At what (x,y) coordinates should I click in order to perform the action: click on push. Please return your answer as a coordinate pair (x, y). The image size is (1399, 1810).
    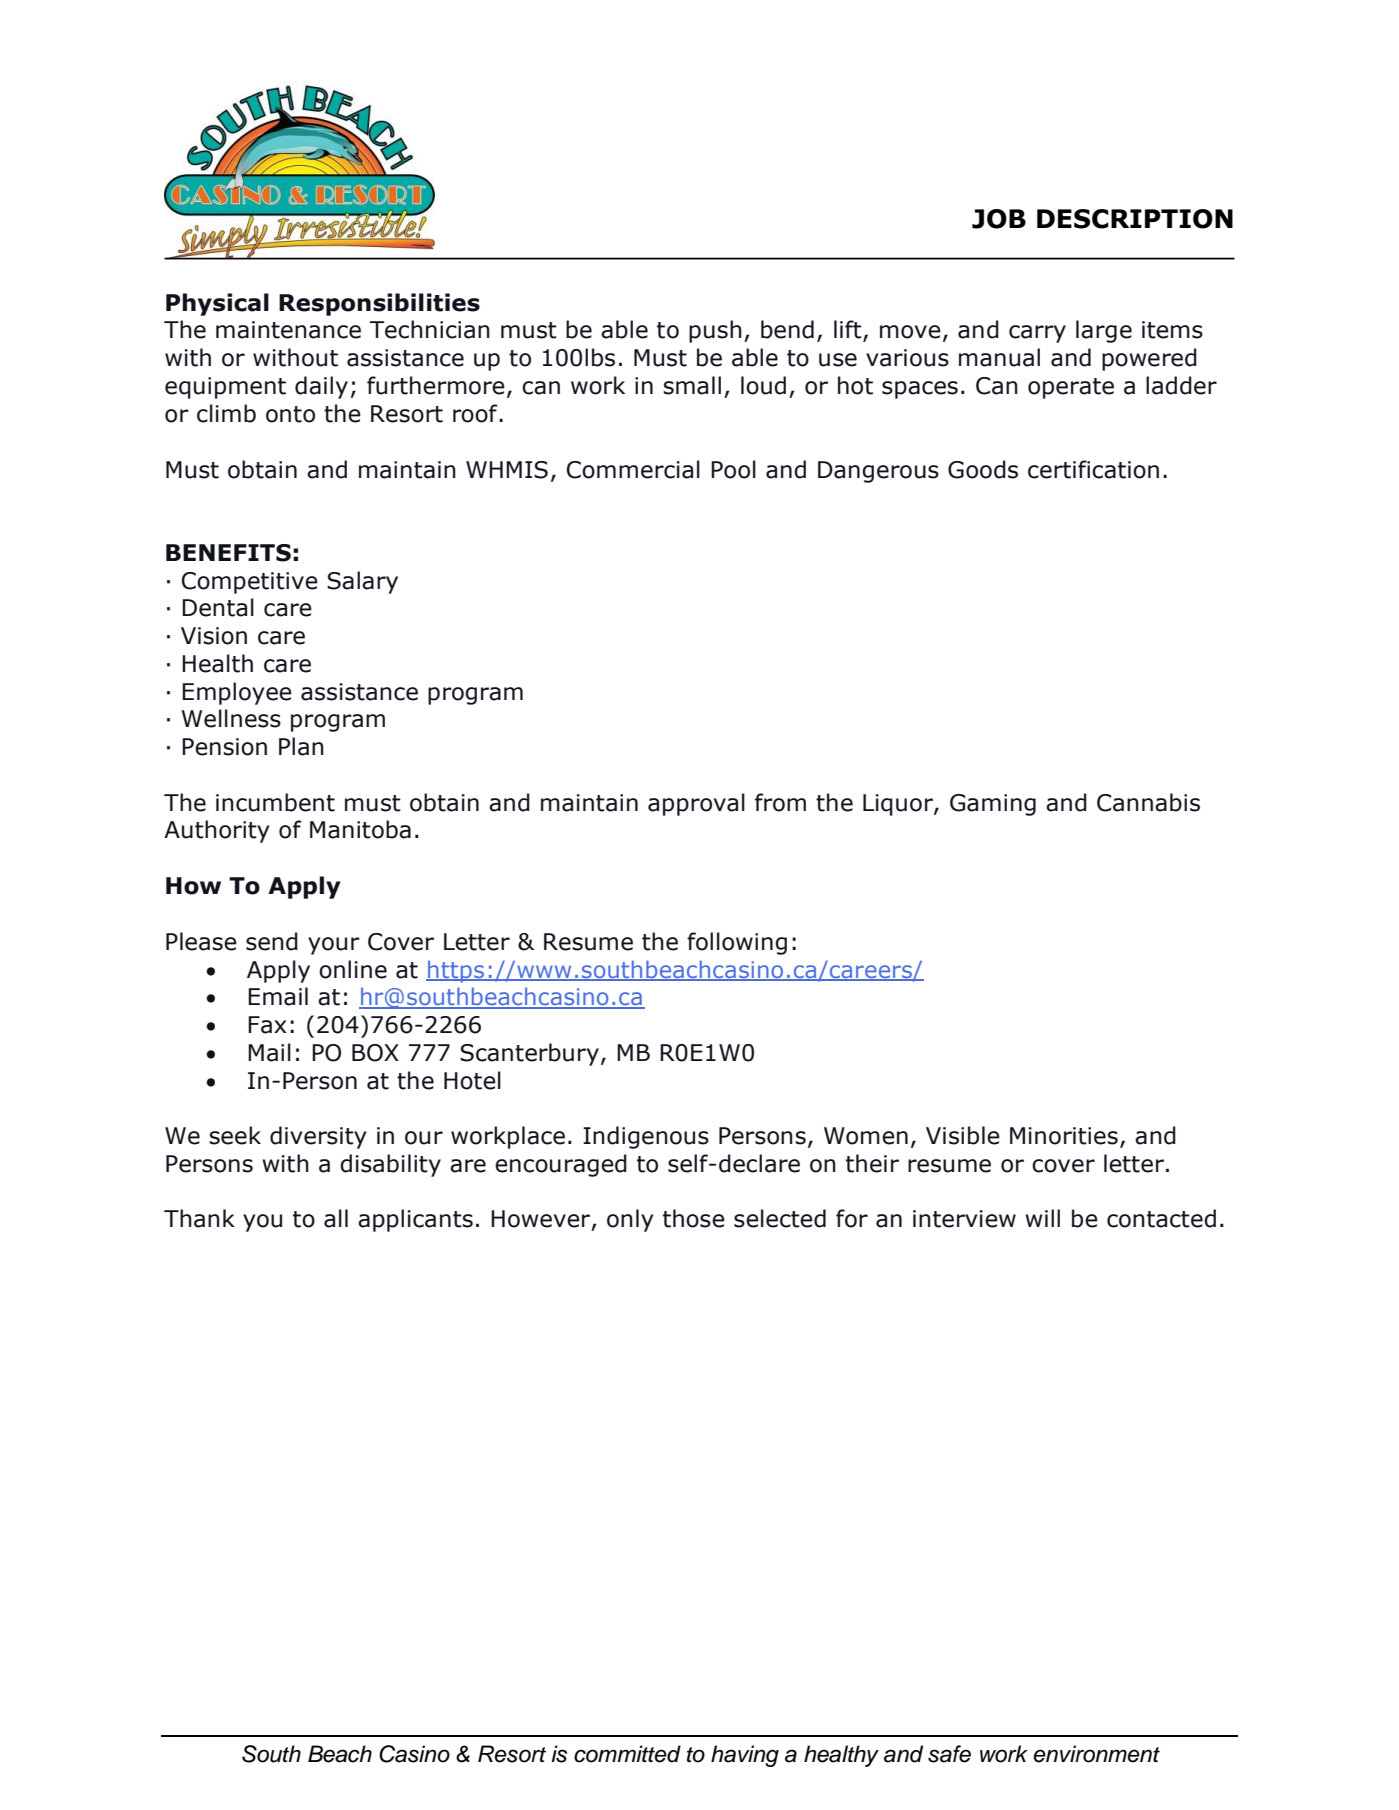
    Looking at the image, I should click on (715, 331).
